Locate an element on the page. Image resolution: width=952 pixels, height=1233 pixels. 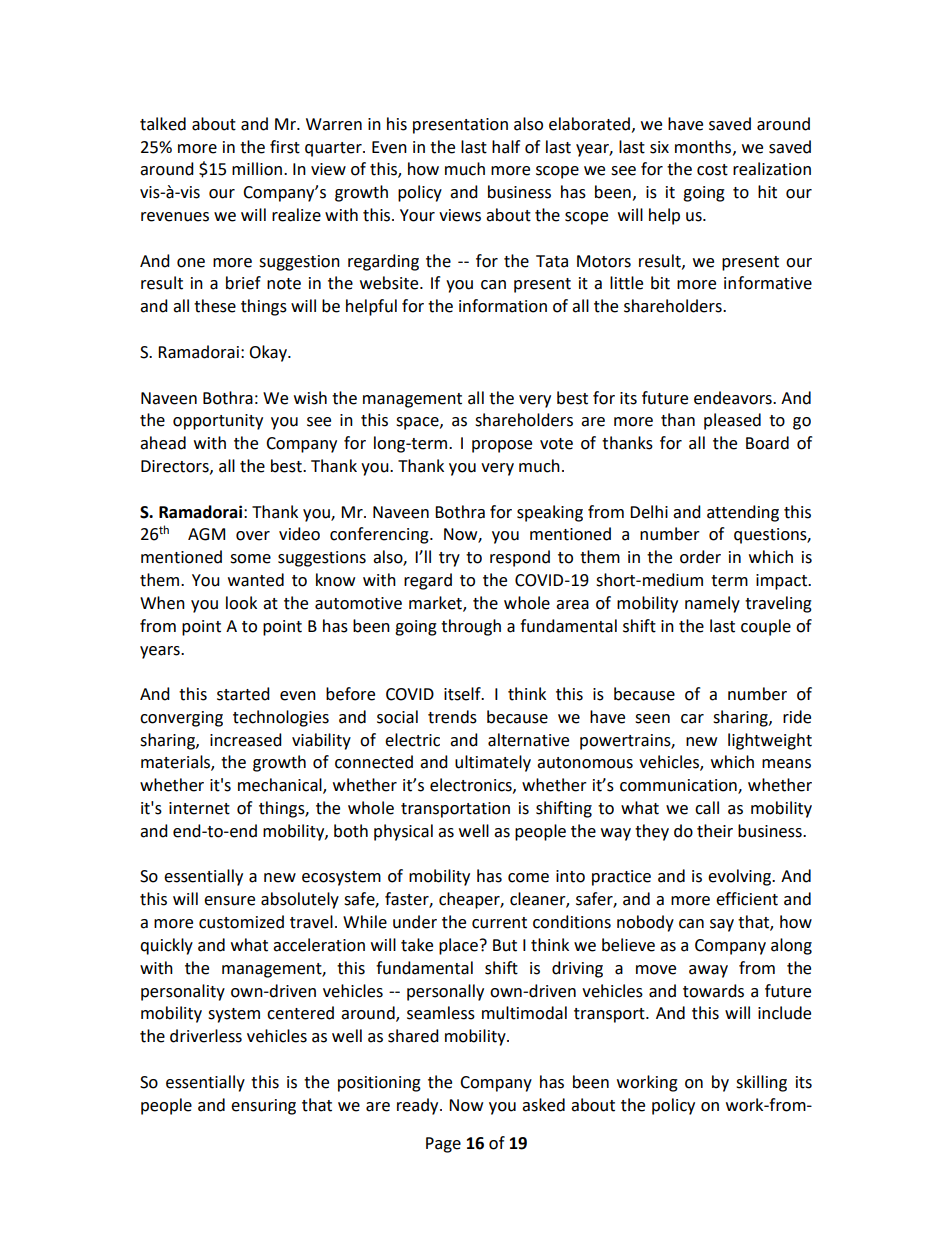
skilling is located at coordinates (761, 1083).
